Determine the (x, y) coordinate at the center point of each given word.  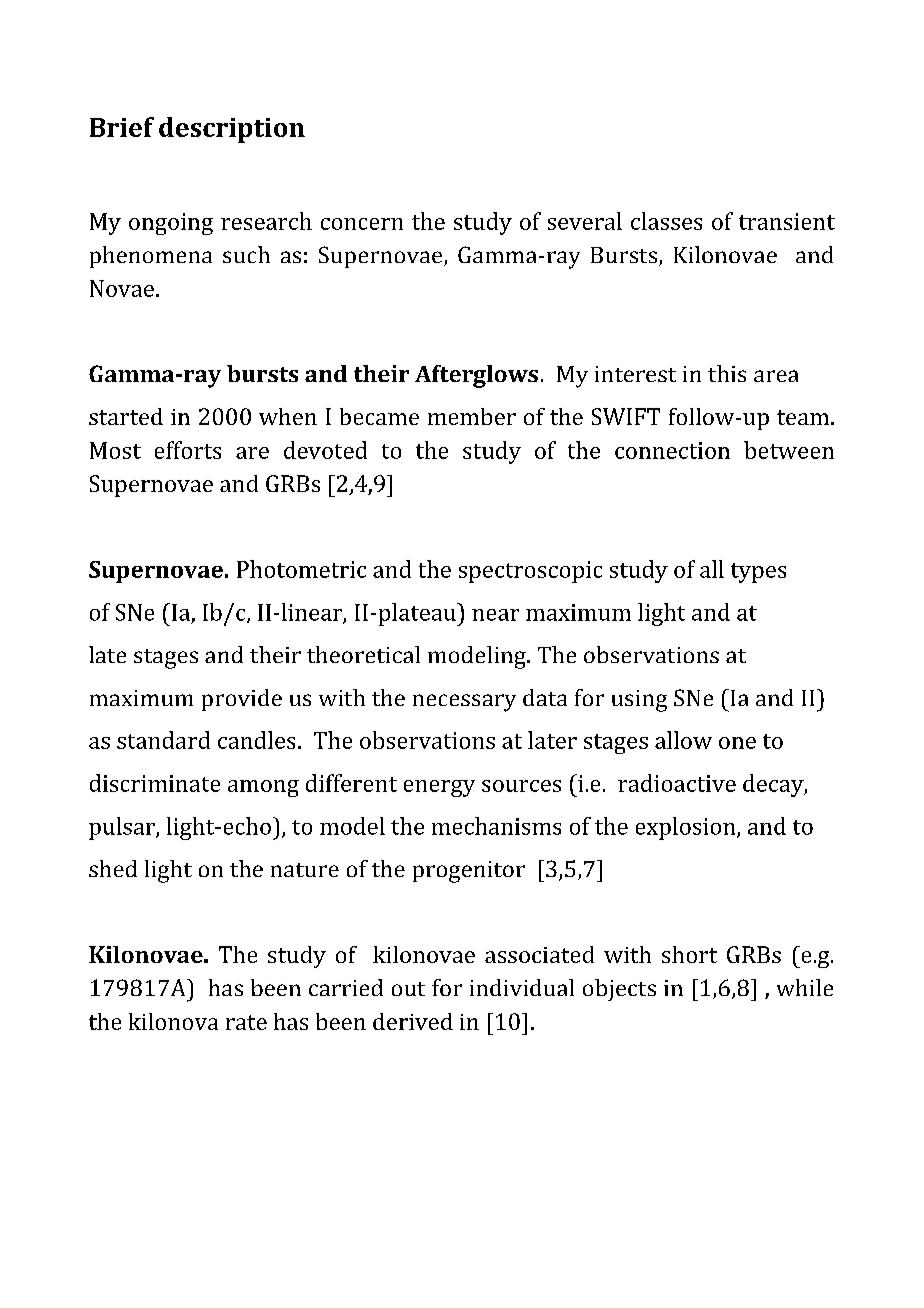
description (232, 130)
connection (672, 450)
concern (362, 224)
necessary (464, 703)
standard (163, 740)
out (408, 989)
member (472, 416)
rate (246, 1022)
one (737, 743)
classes (666, 221)
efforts (188, 450)
